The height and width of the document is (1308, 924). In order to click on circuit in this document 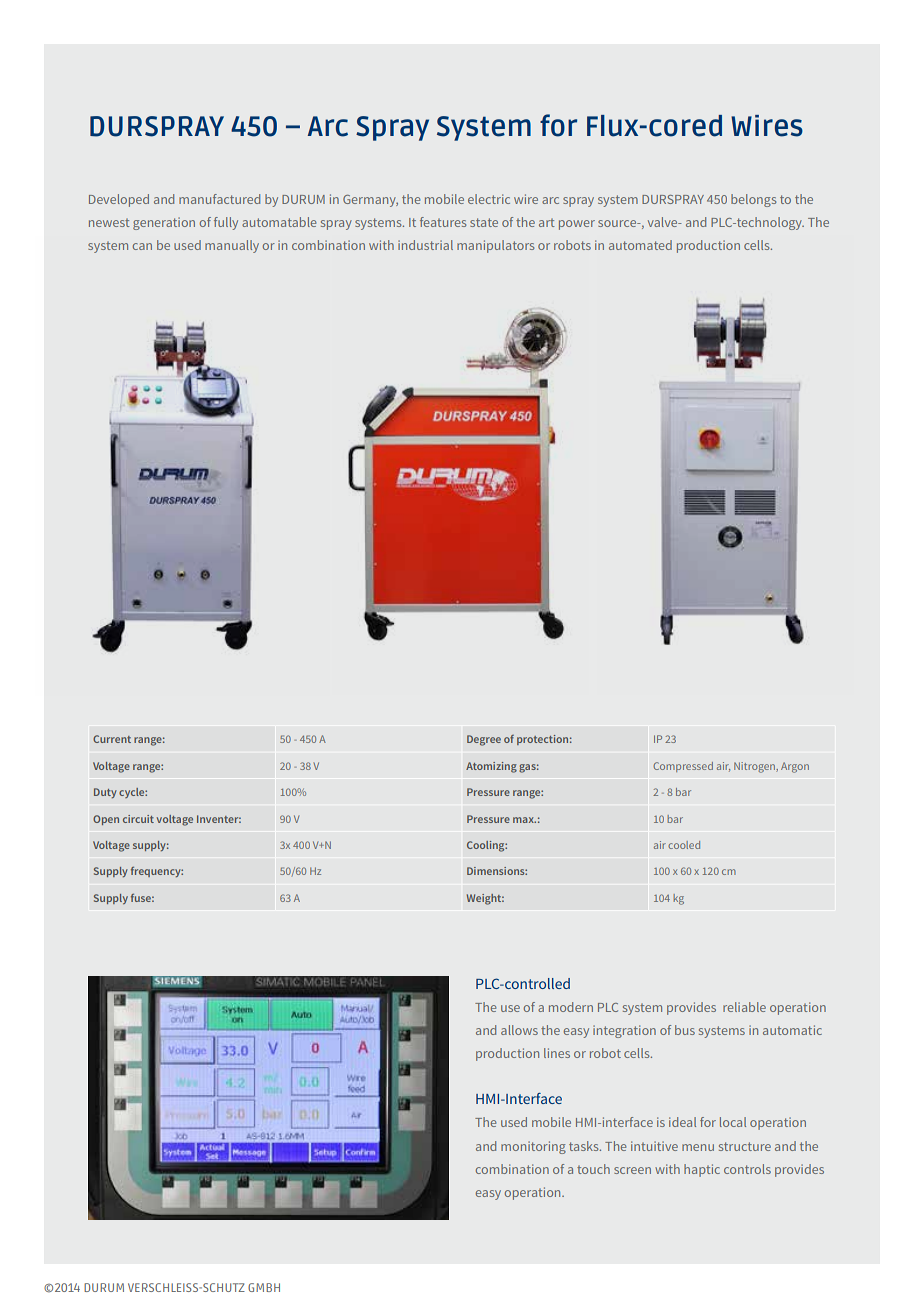, I will do `click(138, 819)`.
